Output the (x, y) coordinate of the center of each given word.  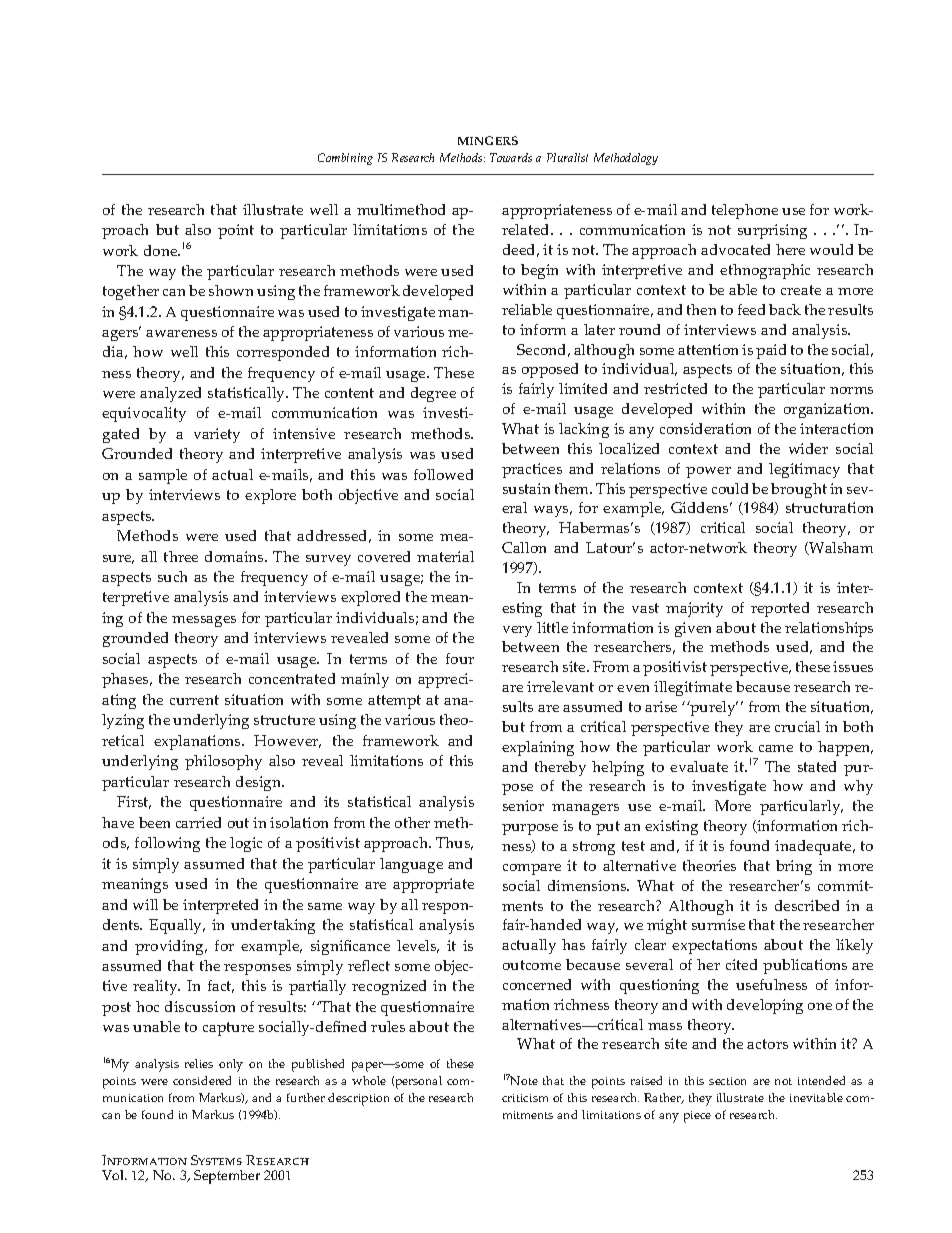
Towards (511, 157)
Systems (216, 1160)
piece (697, 1117)
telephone (745, 211)
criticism (525, 1098)
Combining (345, 159)
